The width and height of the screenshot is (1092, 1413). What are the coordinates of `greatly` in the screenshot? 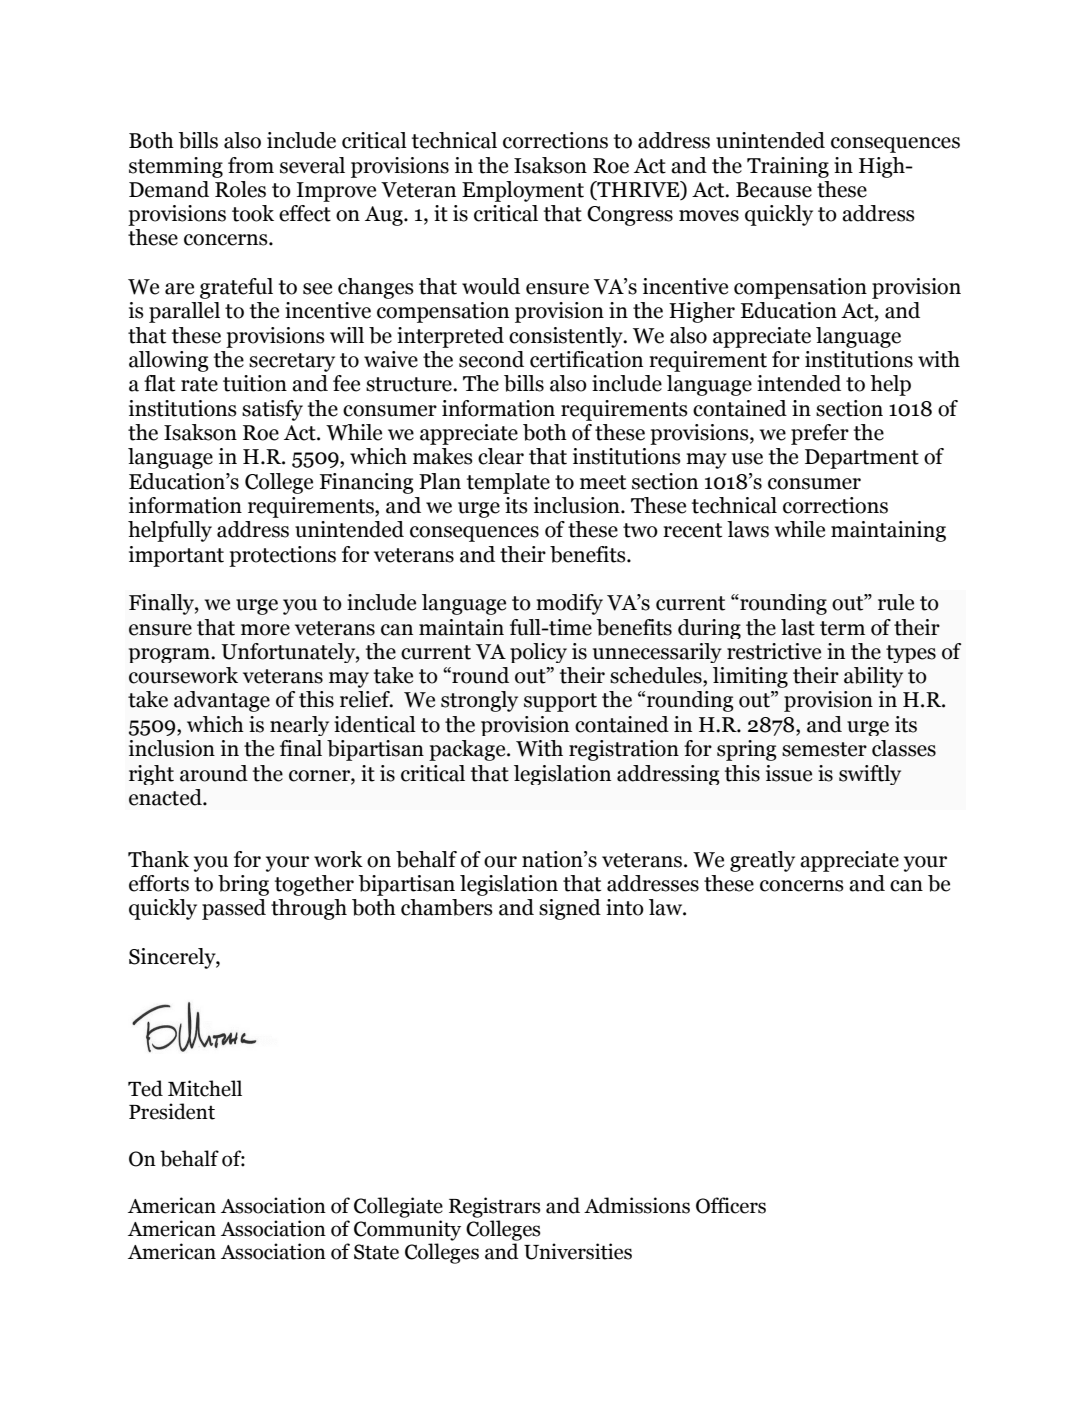 It's located at (762, 861).
